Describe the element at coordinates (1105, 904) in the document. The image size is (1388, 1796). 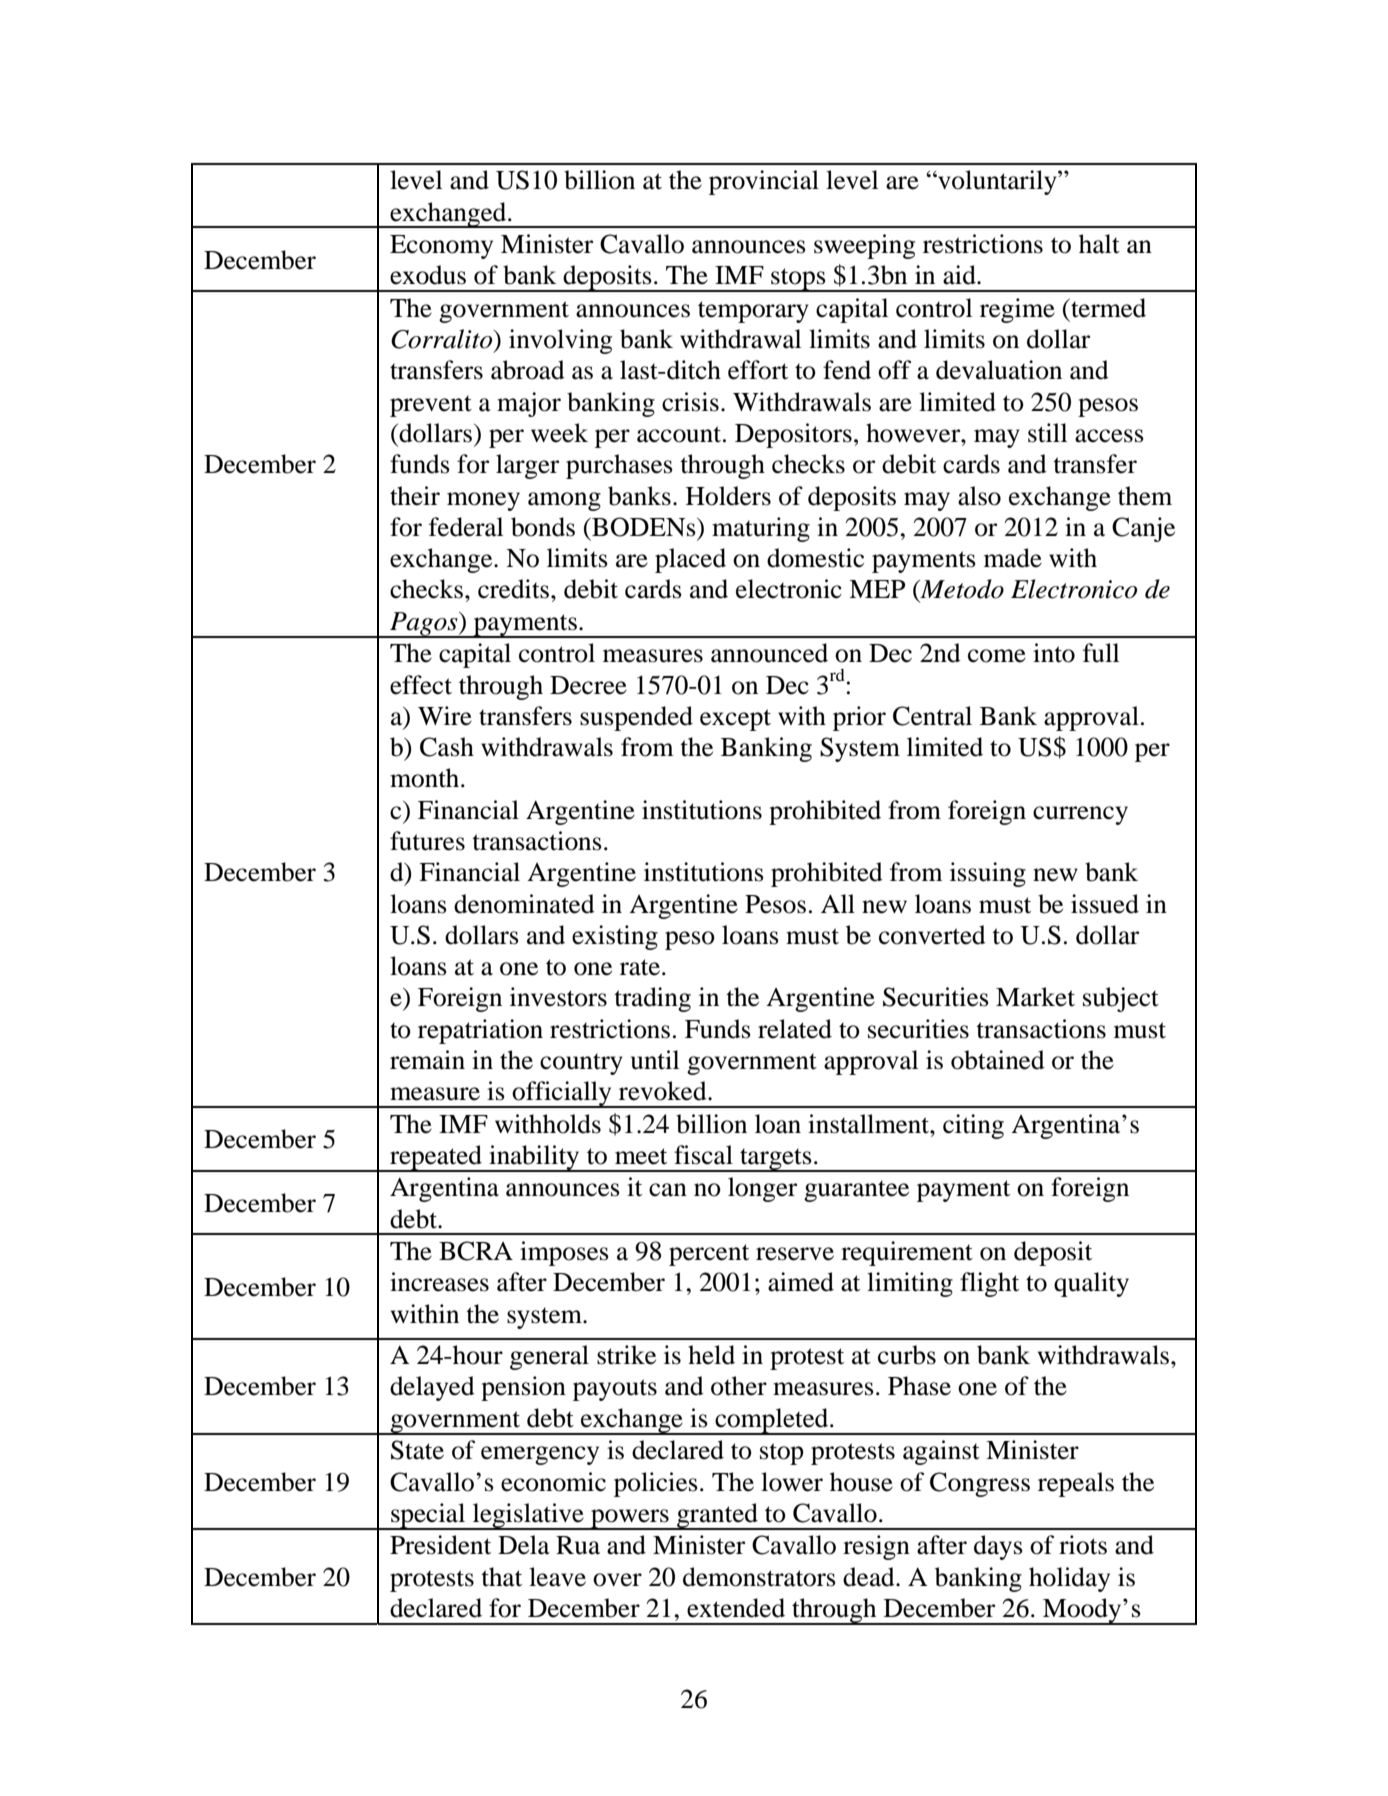
I see `issued` at that location.
